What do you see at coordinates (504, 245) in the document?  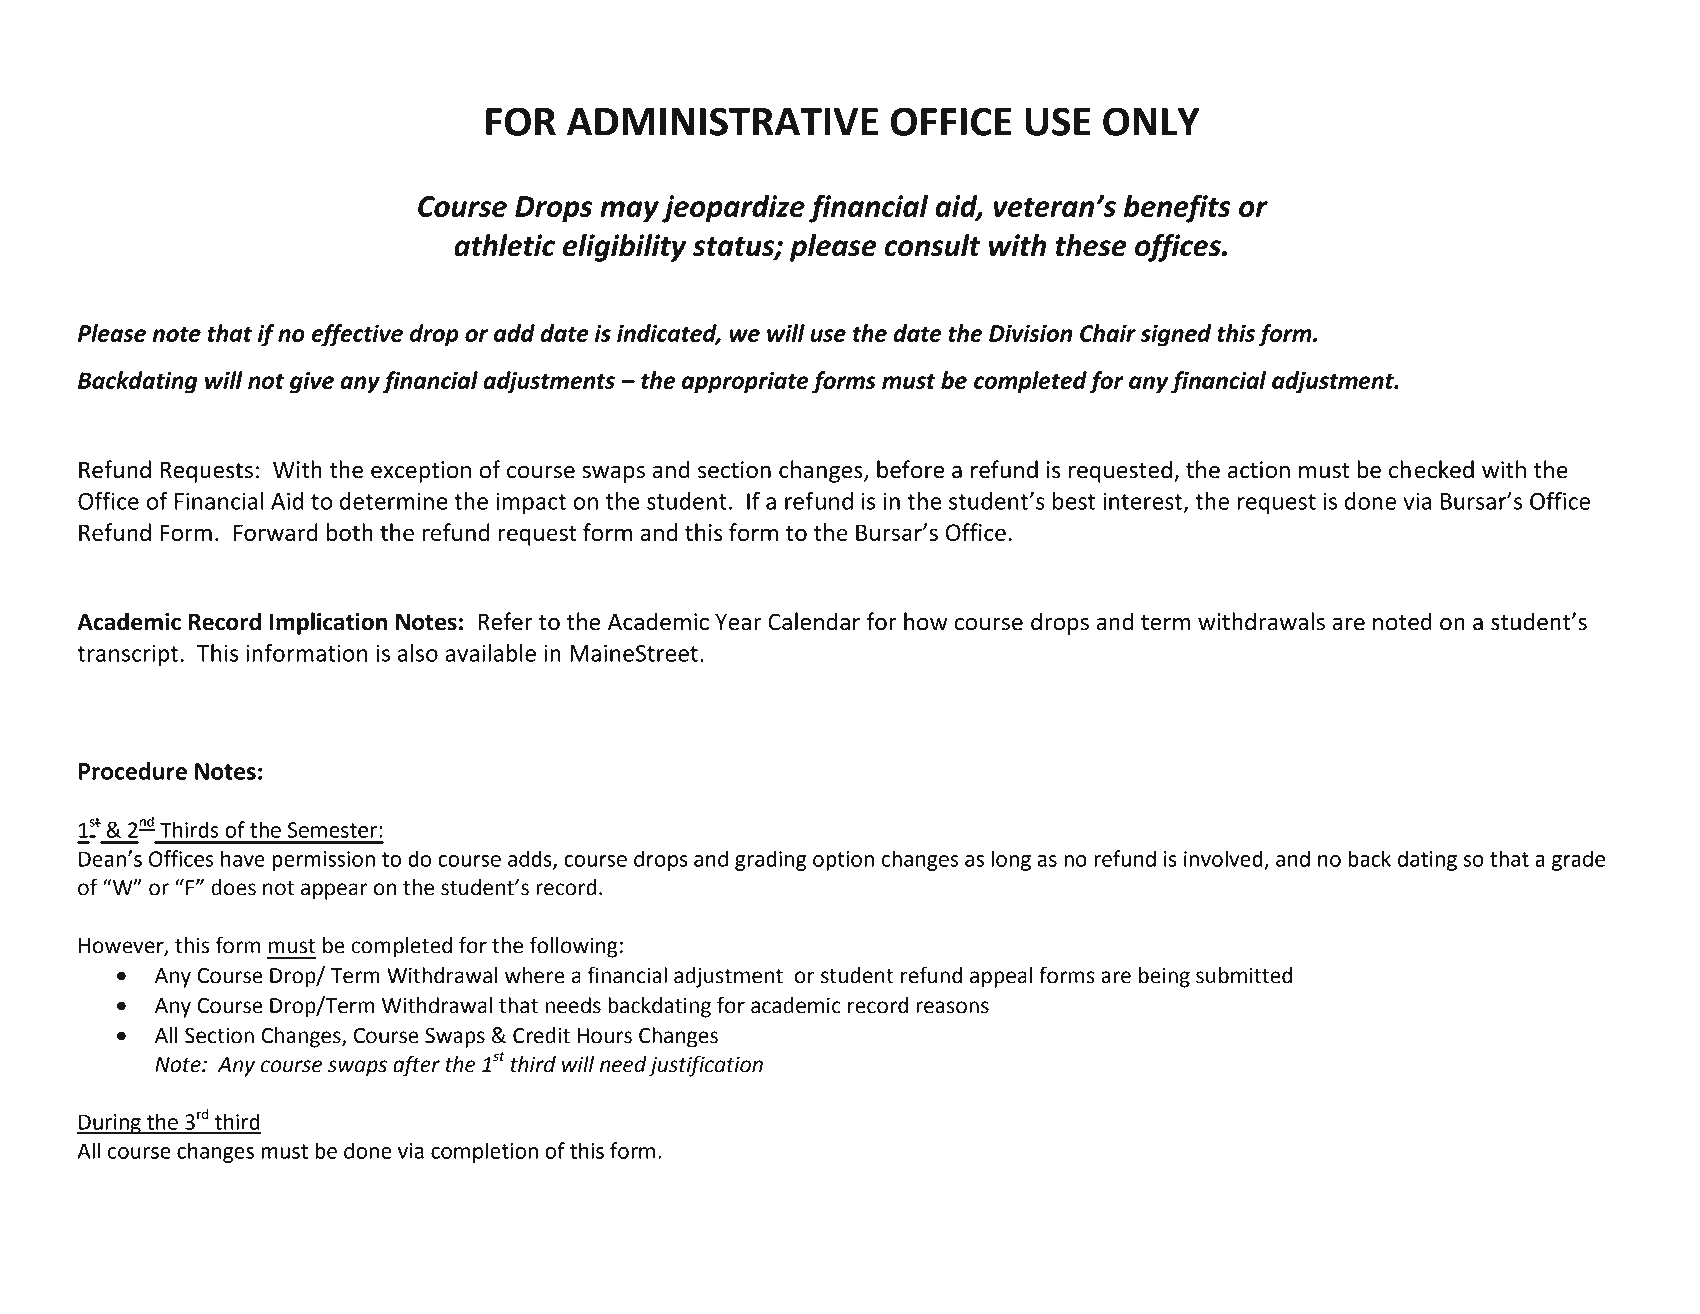 I see `athletic` at bounding box center [504, 245].
